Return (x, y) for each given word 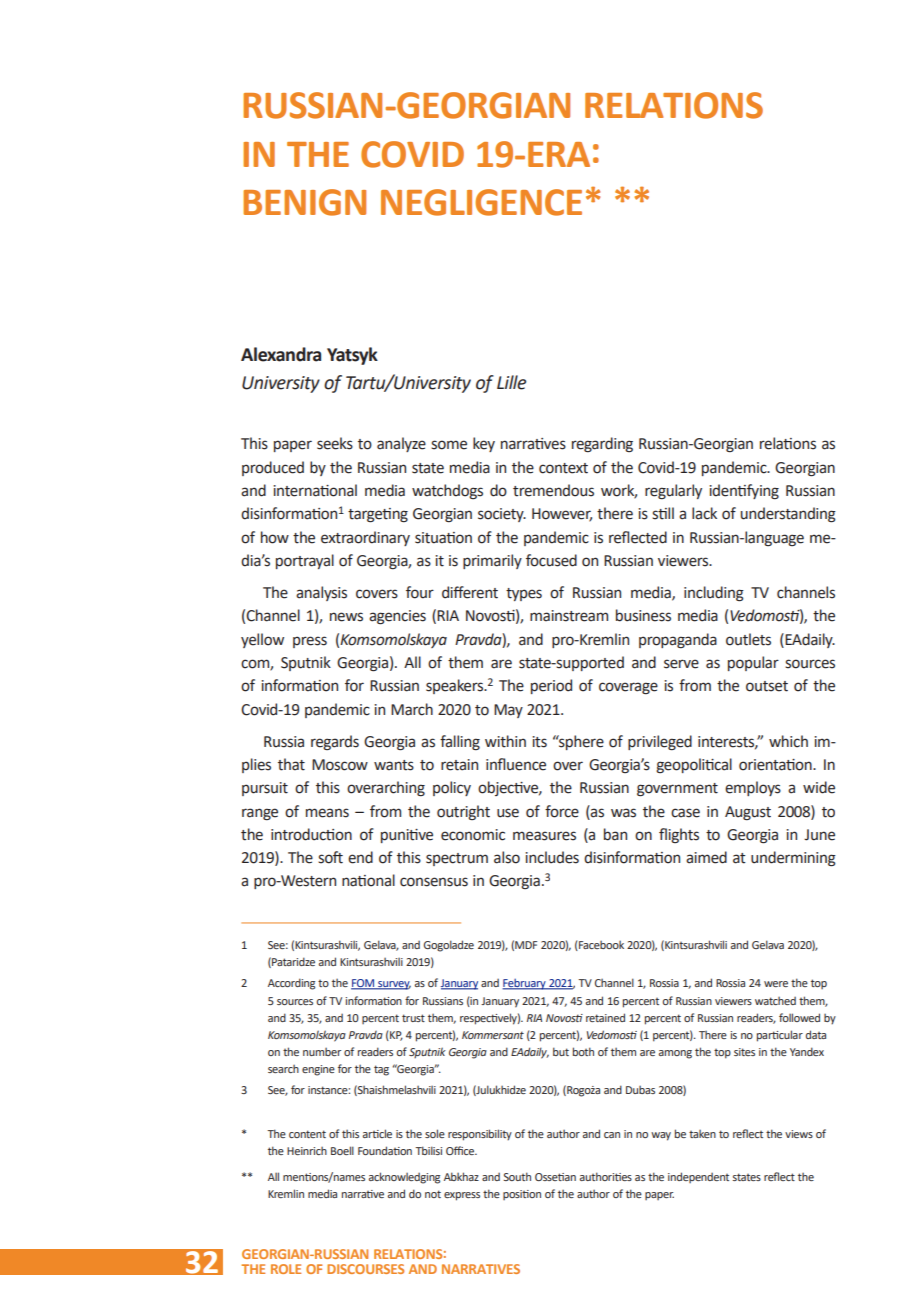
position (522, 1195)
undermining (793, 859)
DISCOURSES (365, 1269)
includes (552, 857)
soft (330, 857)
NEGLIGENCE (481, 202)
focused (551, 560)
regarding (602, 444)
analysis (321, 593)
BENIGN (304, 202)
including (714, 594)
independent (698, 1177)
